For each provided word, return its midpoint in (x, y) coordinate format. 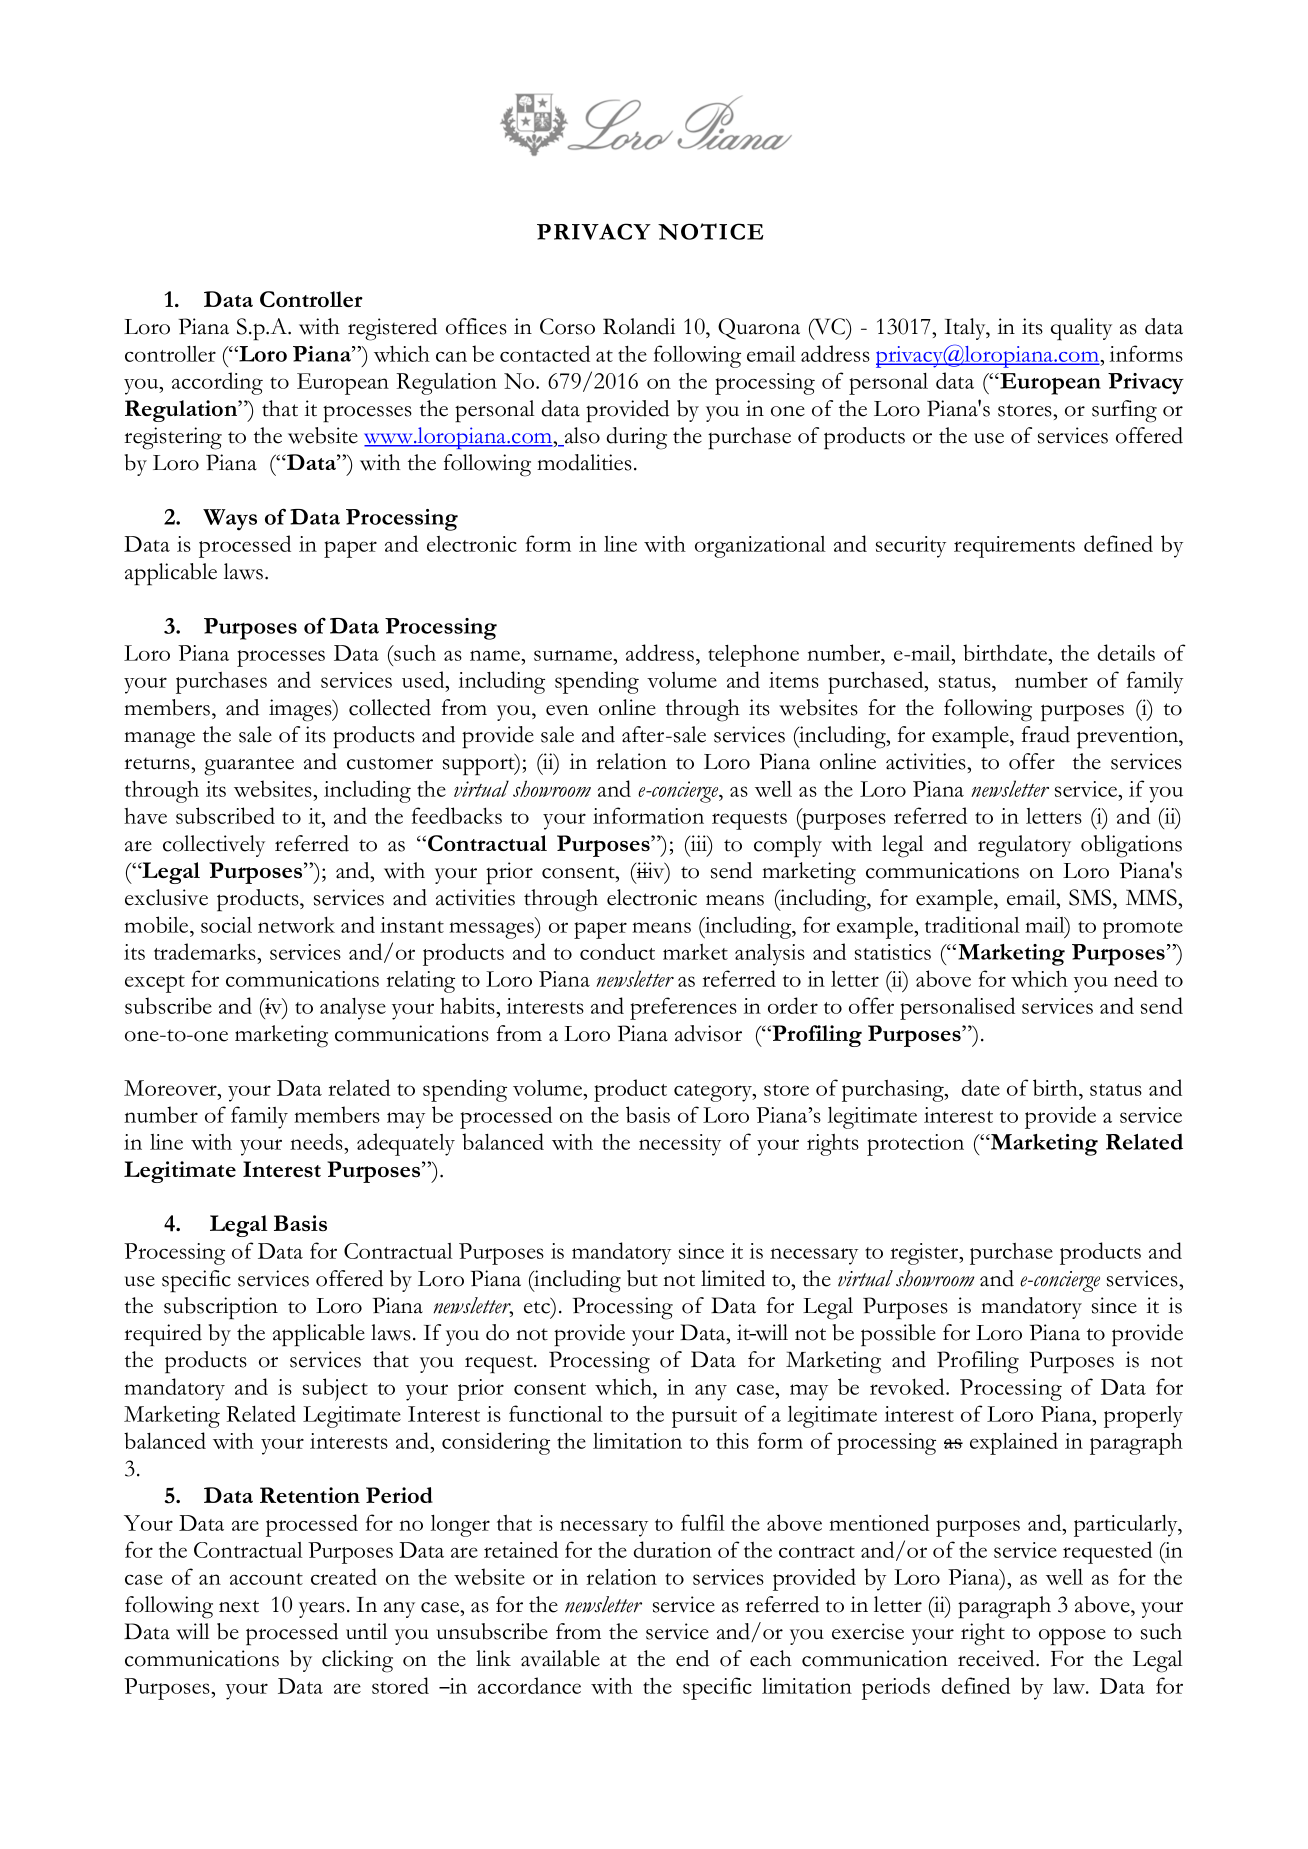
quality (1081, 329)
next (239, 1606)
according (217, 383)
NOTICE (711, 231)
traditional (972, 924)
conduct (617, 951)
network (296, 924)
